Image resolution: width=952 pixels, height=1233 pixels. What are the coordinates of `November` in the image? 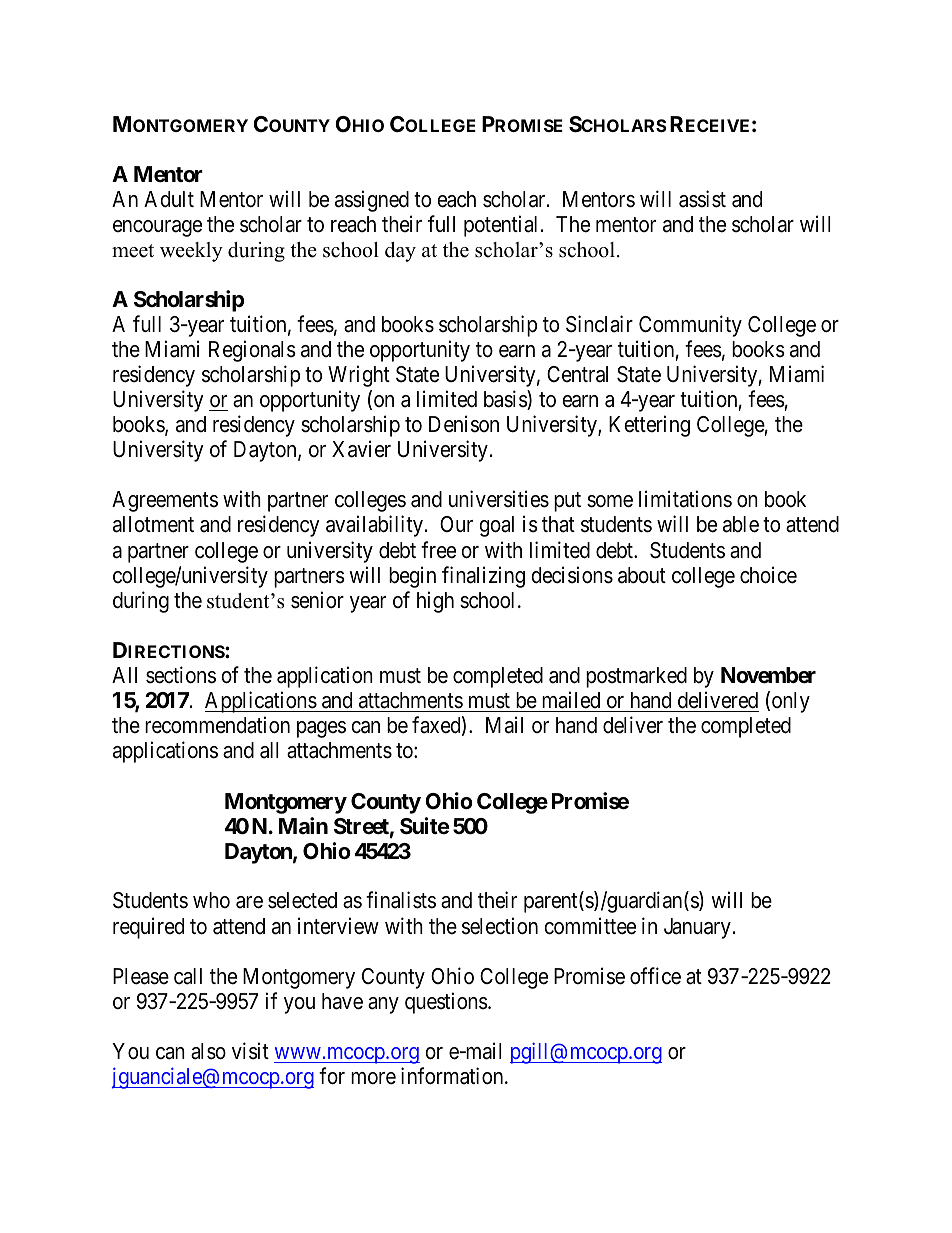 It's located at (768, 675).
